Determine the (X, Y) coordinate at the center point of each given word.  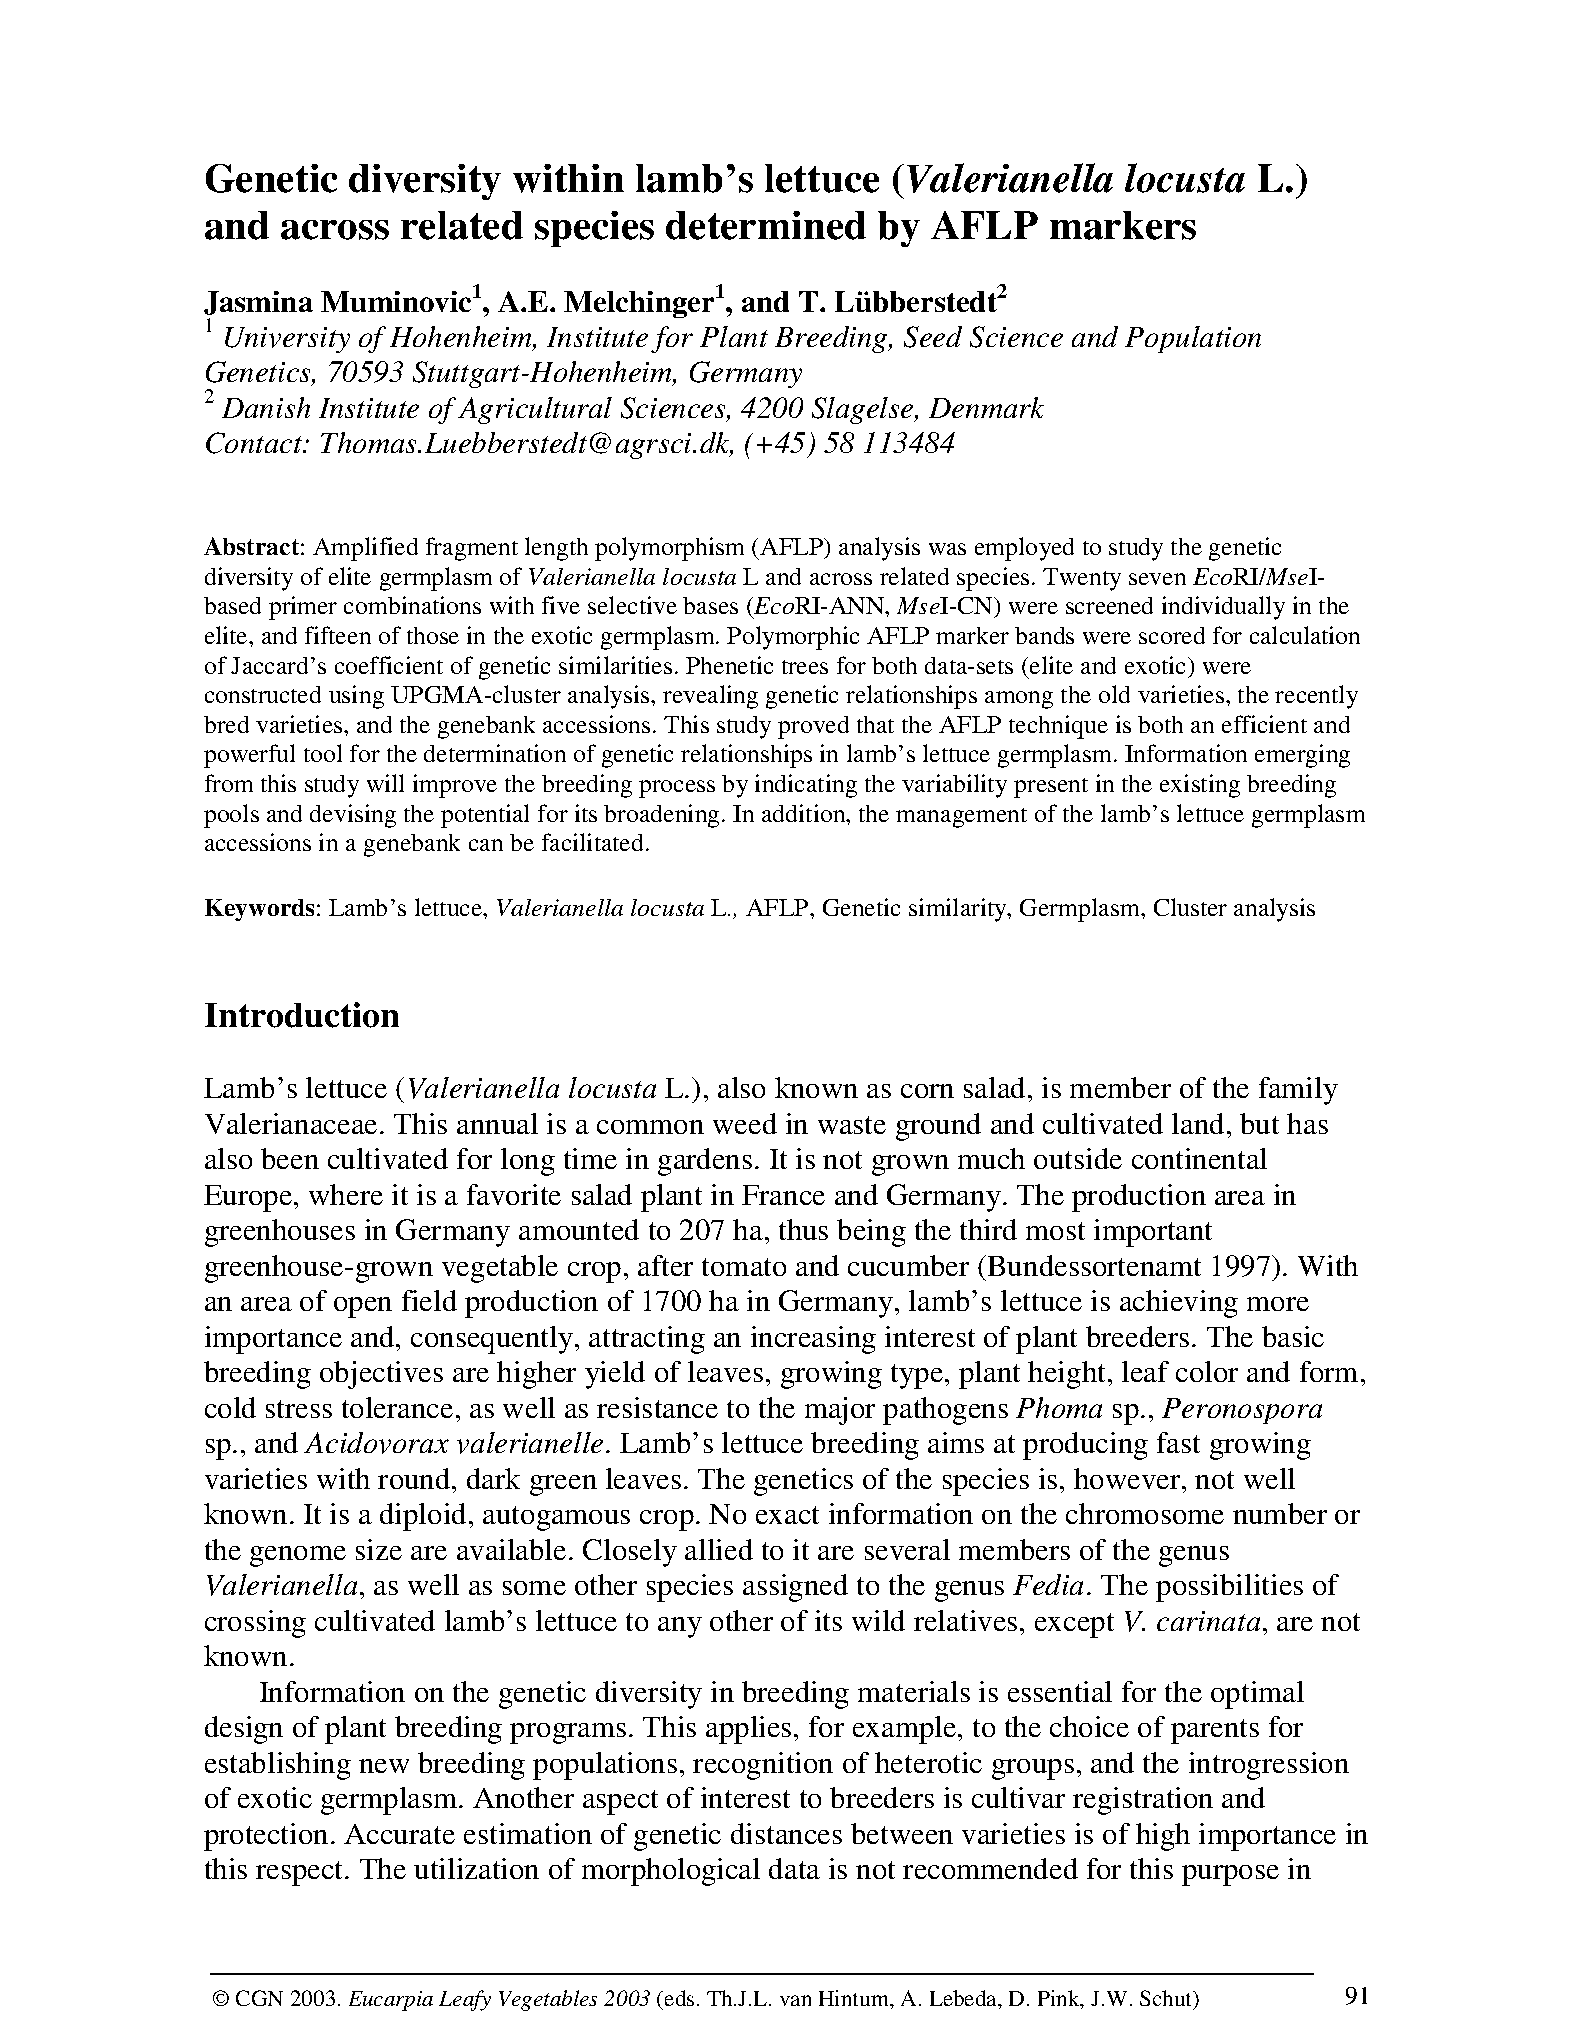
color (1207, 1371)
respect (301, 1873)
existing (1200, 786)
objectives (381, 1375)
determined (766, 225)
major (840, 1411)
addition (805, 813)
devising (353, 816)
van (795, 2000)
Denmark (986, 407)
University (287, 340)
